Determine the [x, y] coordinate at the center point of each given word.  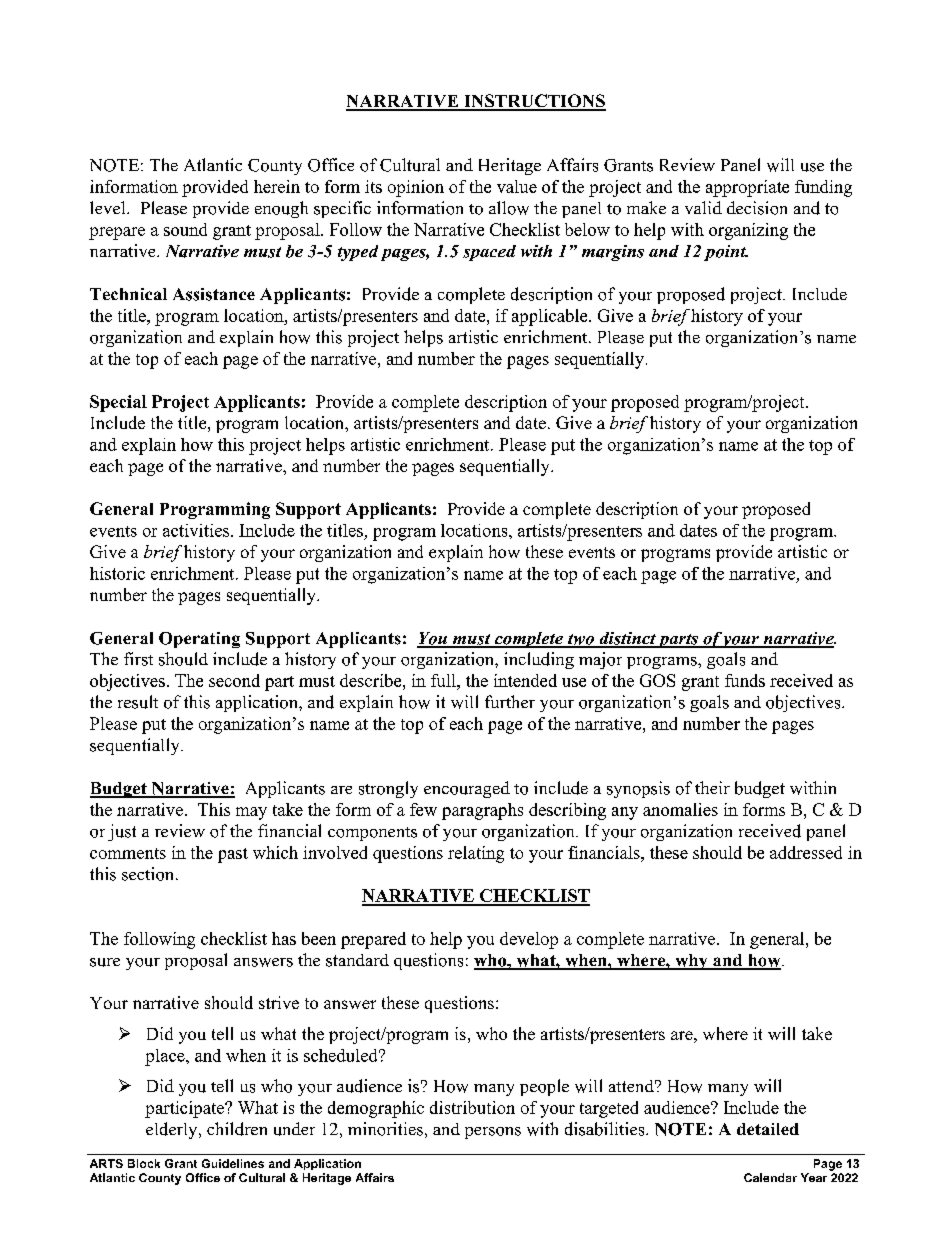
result [138, 702]
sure [105, 962]
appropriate [747, 188]
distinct [627, 639]
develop [529, 940]
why [691, 962]
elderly [173, 1130]
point [726, 253]
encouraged [467, 789]
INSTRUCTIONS [534, 102]
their [712, 787]
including [539, 660]
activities [197, 530]
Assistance [214, 294]
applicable [551, 317]
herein [277, 186]
